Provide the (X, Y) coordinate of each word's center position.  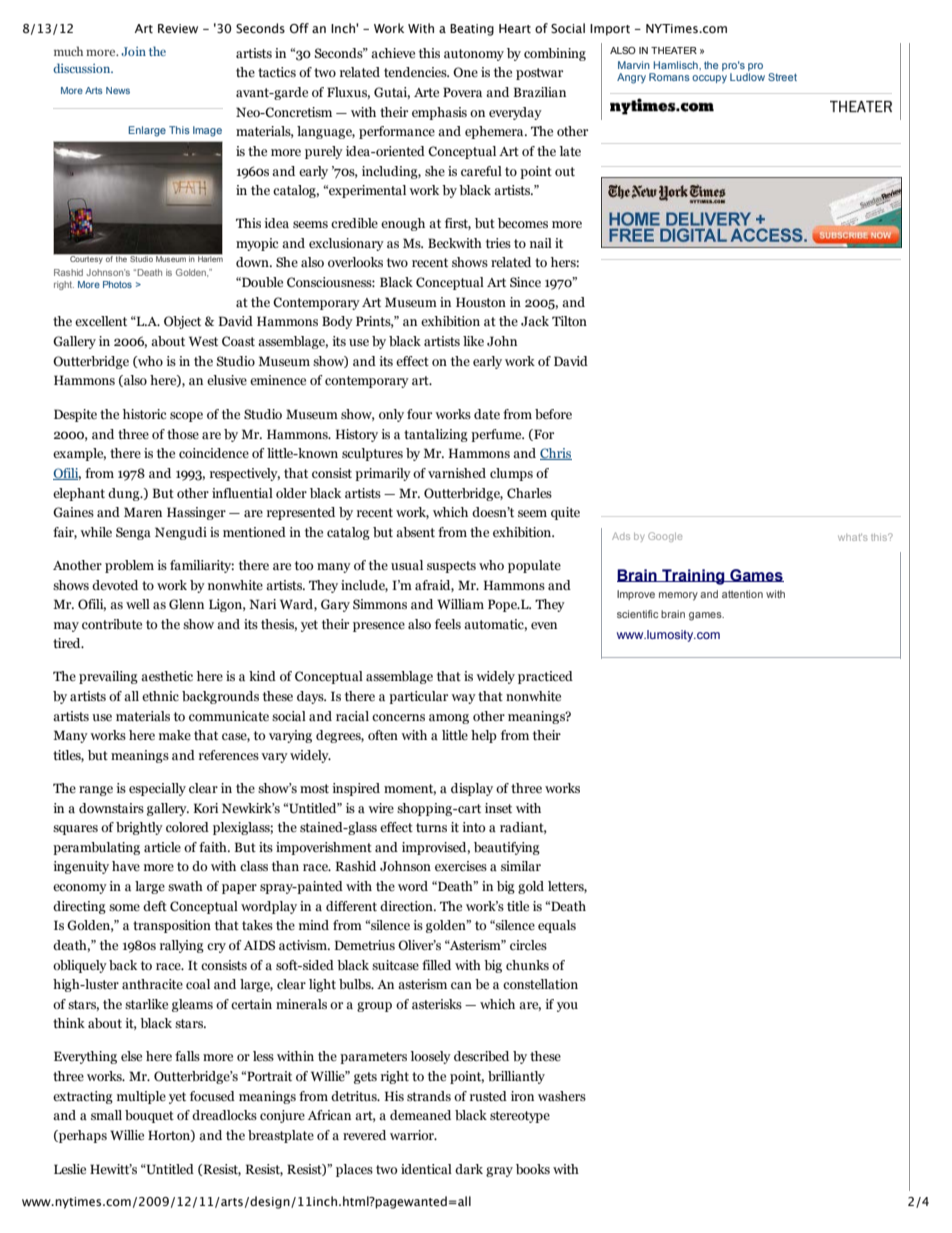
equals (557, 926)
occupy (709, 79)
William (460, 604)
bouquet (149, 1116)
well (138, 604)
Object (182, 322)
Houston (481, 302)
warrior (413, 1135)
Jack (535, 321)
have (126, 866)
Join (133, 51)
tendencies (416, 72)
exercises (461, 866)
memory (678, 596)
